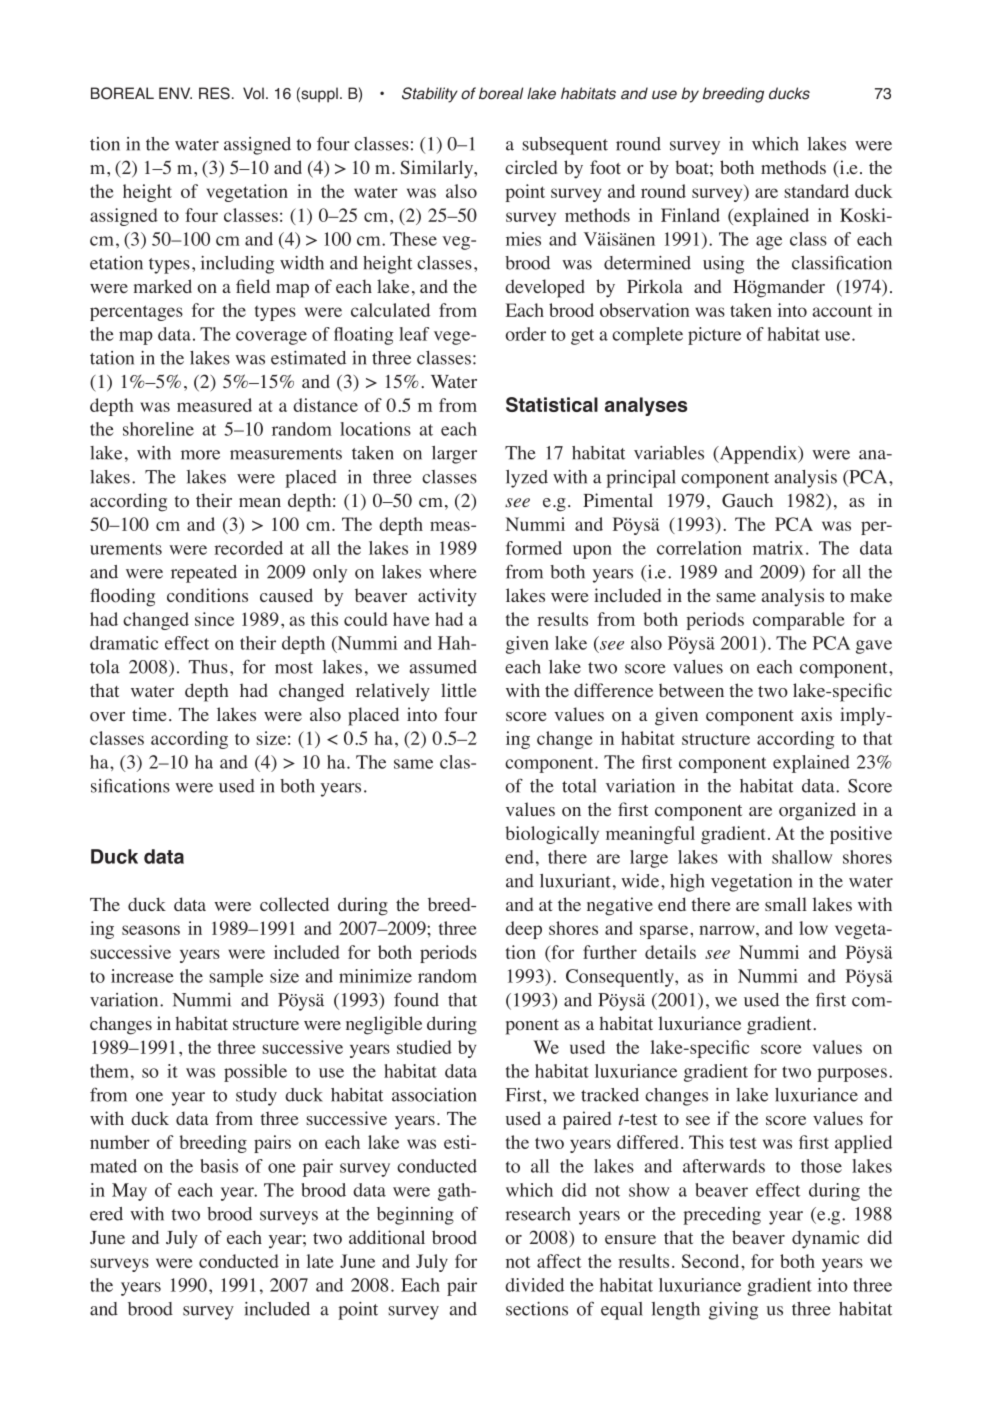  What do you see at coordinates (204, 574) in the document?
I see `repeated` at bounding box center [204, 574].
